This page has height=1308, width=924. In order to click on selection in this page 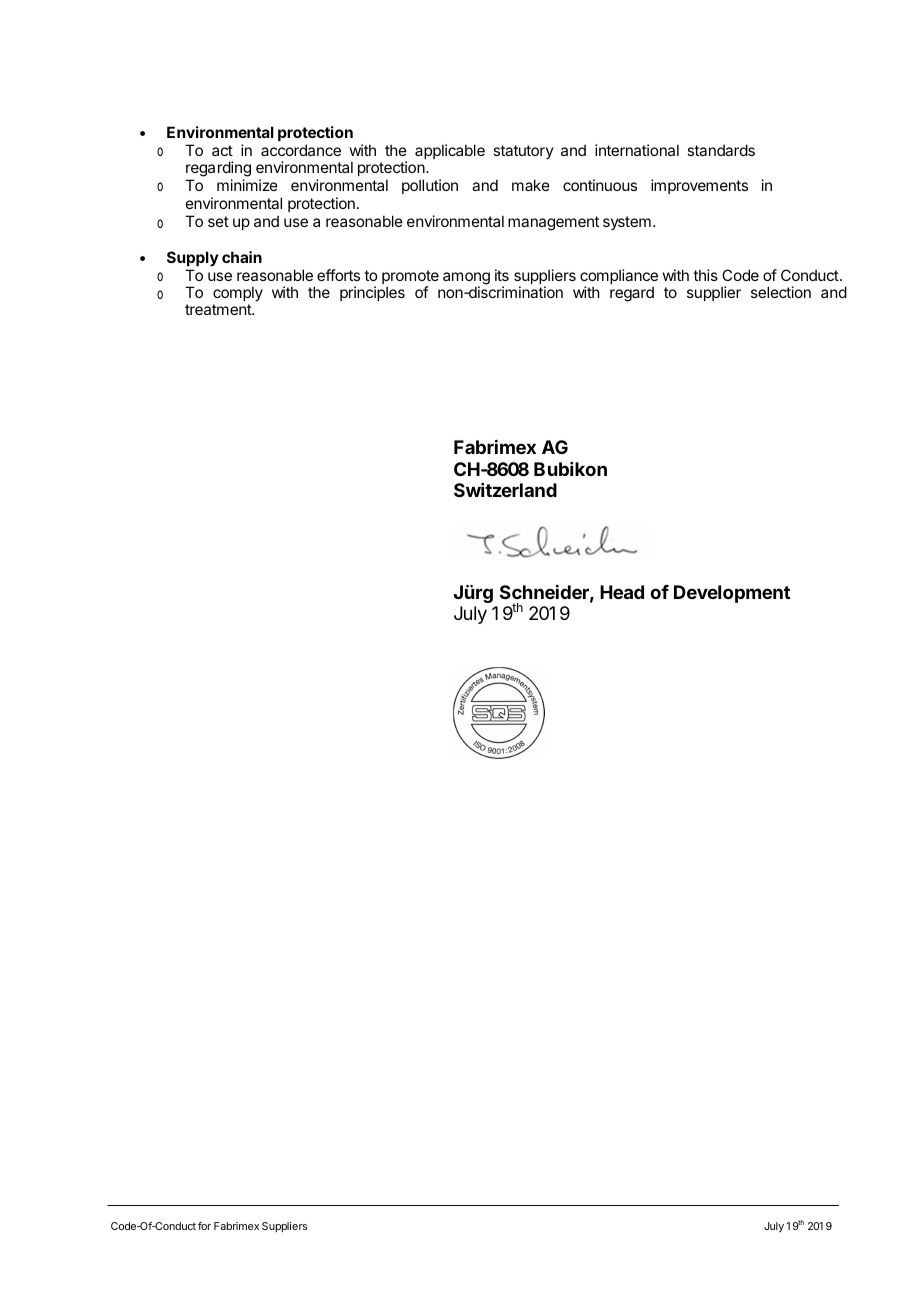, I will do `click(781, 292)`.
